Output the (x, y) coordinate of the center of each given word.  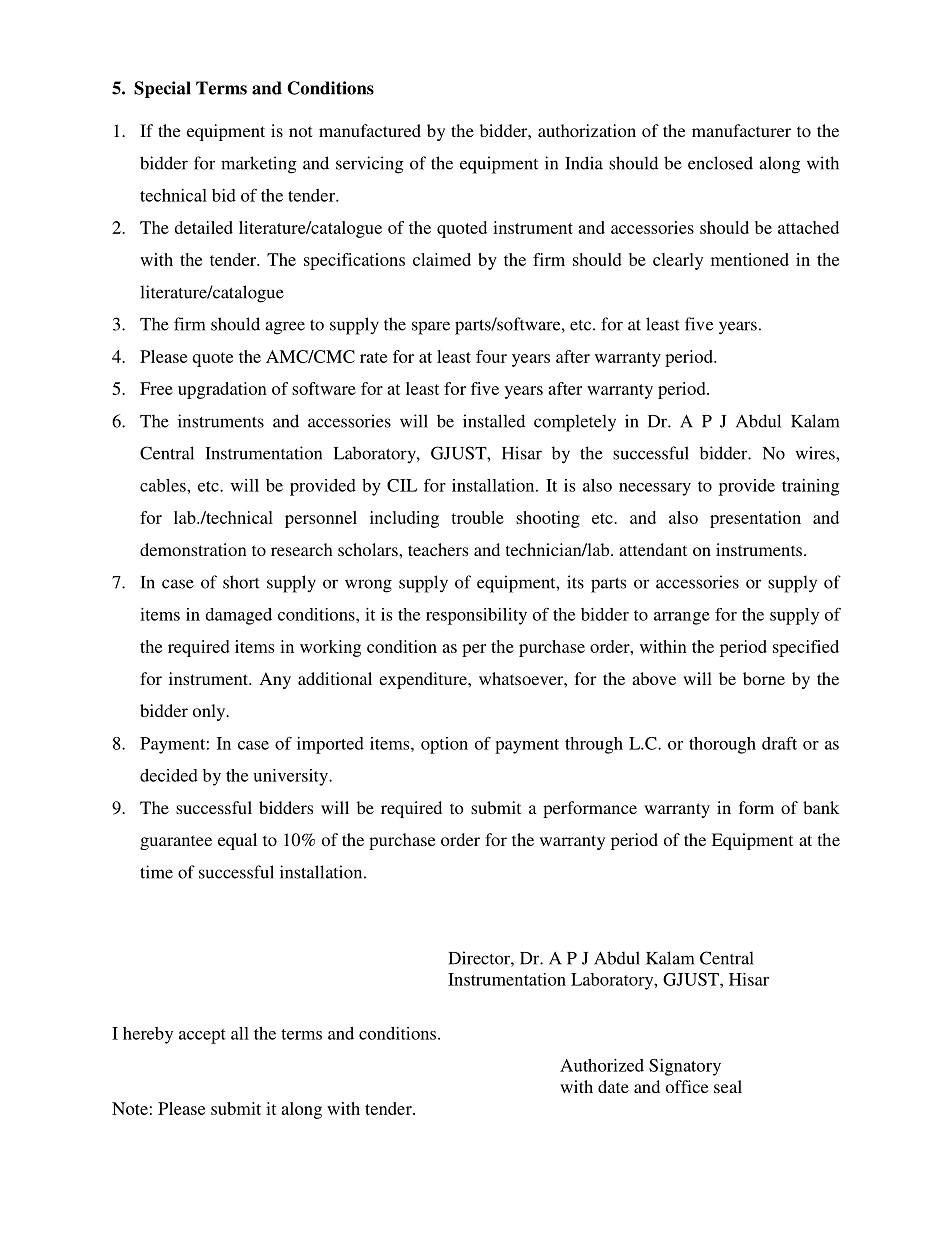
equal (237, 841)
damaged (238, 616)
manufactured (370, 130)
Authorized (602, 1065)
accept (202, 1036)
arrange (682, 618)
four (491, 356)
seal (728, 1086)
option (444, 745)
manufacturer (741, 130)
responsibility (476, 616)
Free (156, 388)
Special (162, 89)
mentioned (750, 259)
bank (821, 807)
